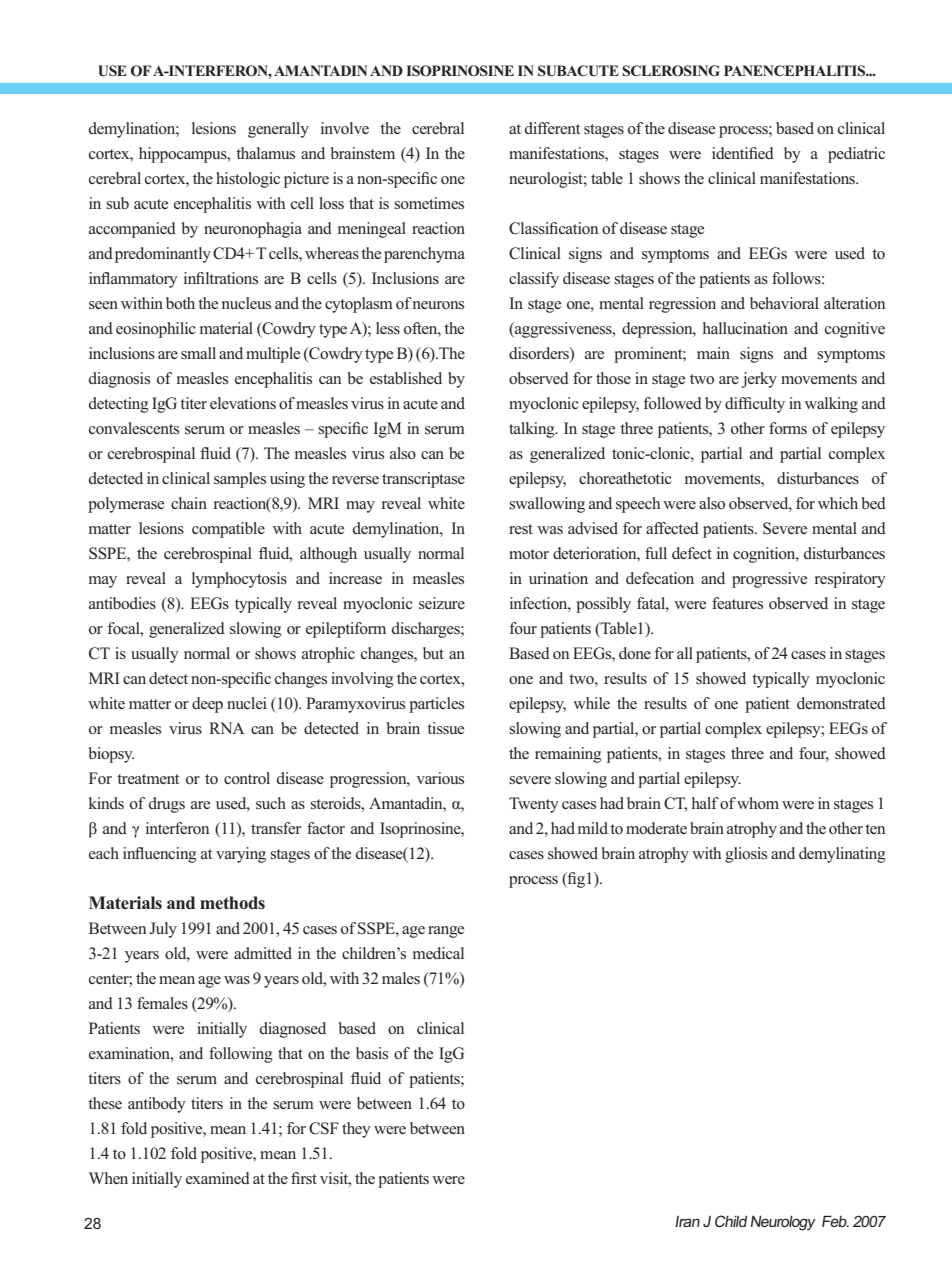 The image size is (952, 1285). What do you see at coordinates (552, 128) in the page?
I see `different` at bounding box center [552, 128].
